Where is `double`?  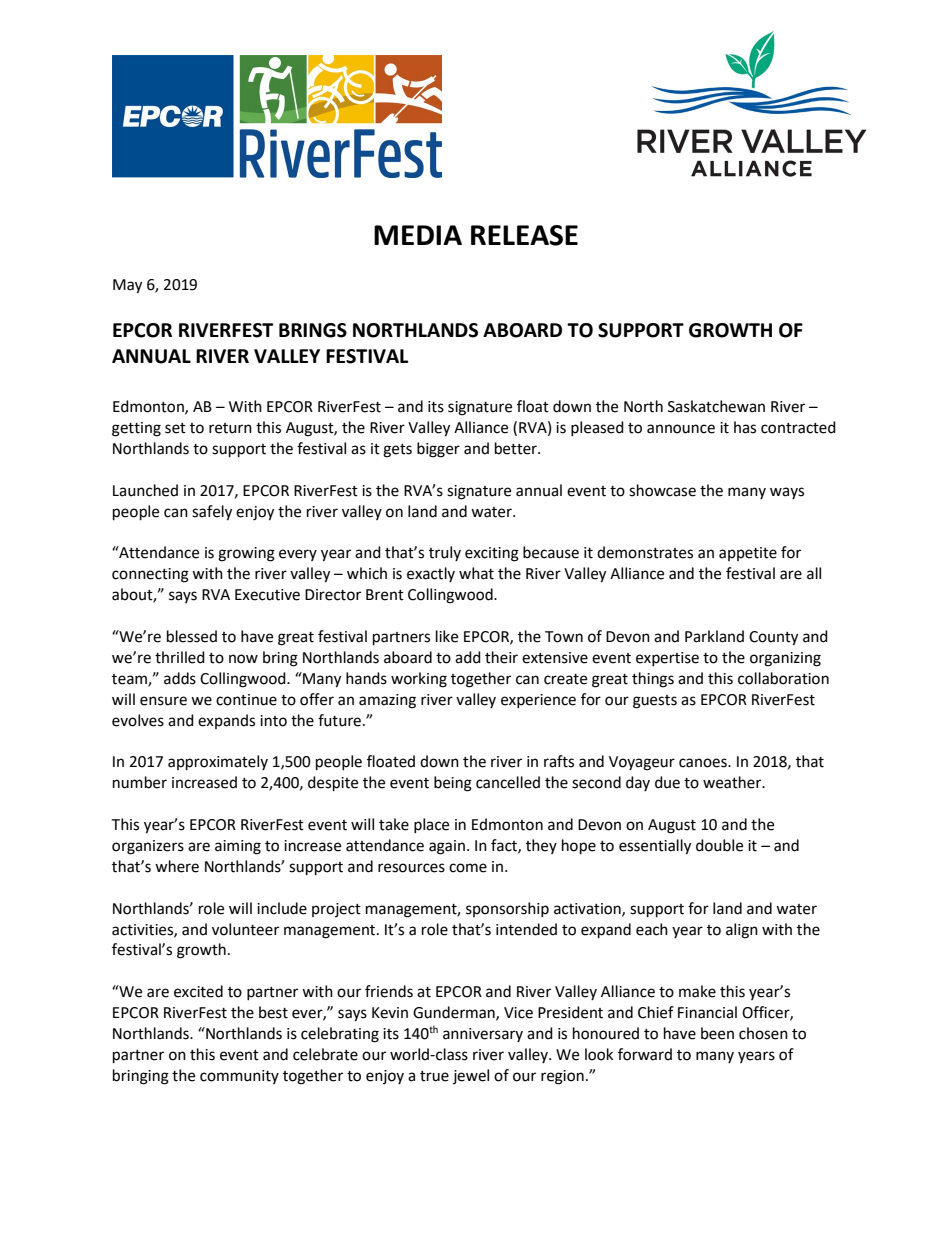 double is located at coordinates (719, 845).
